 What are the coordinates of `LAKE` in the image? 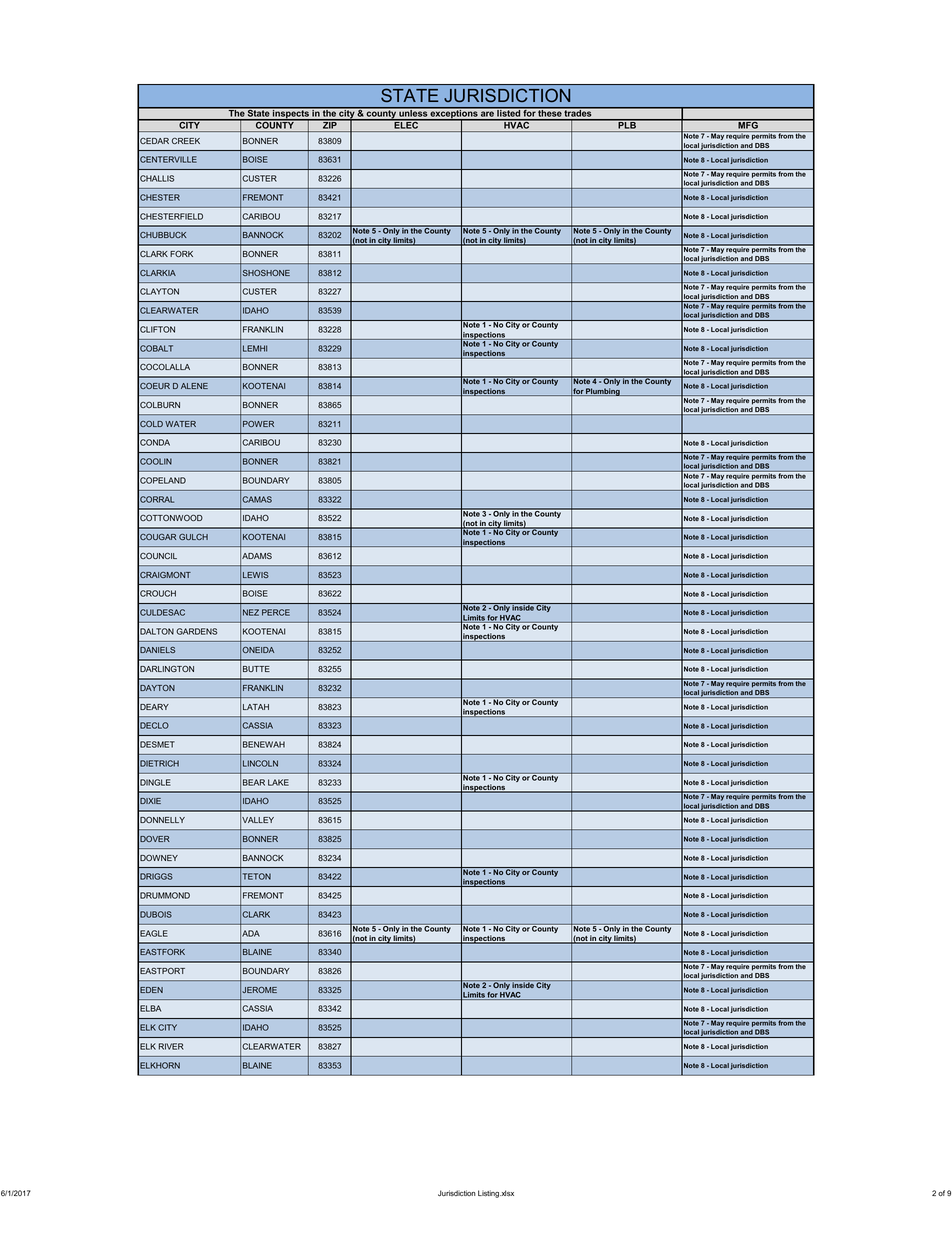 It's located at (278, 782).
